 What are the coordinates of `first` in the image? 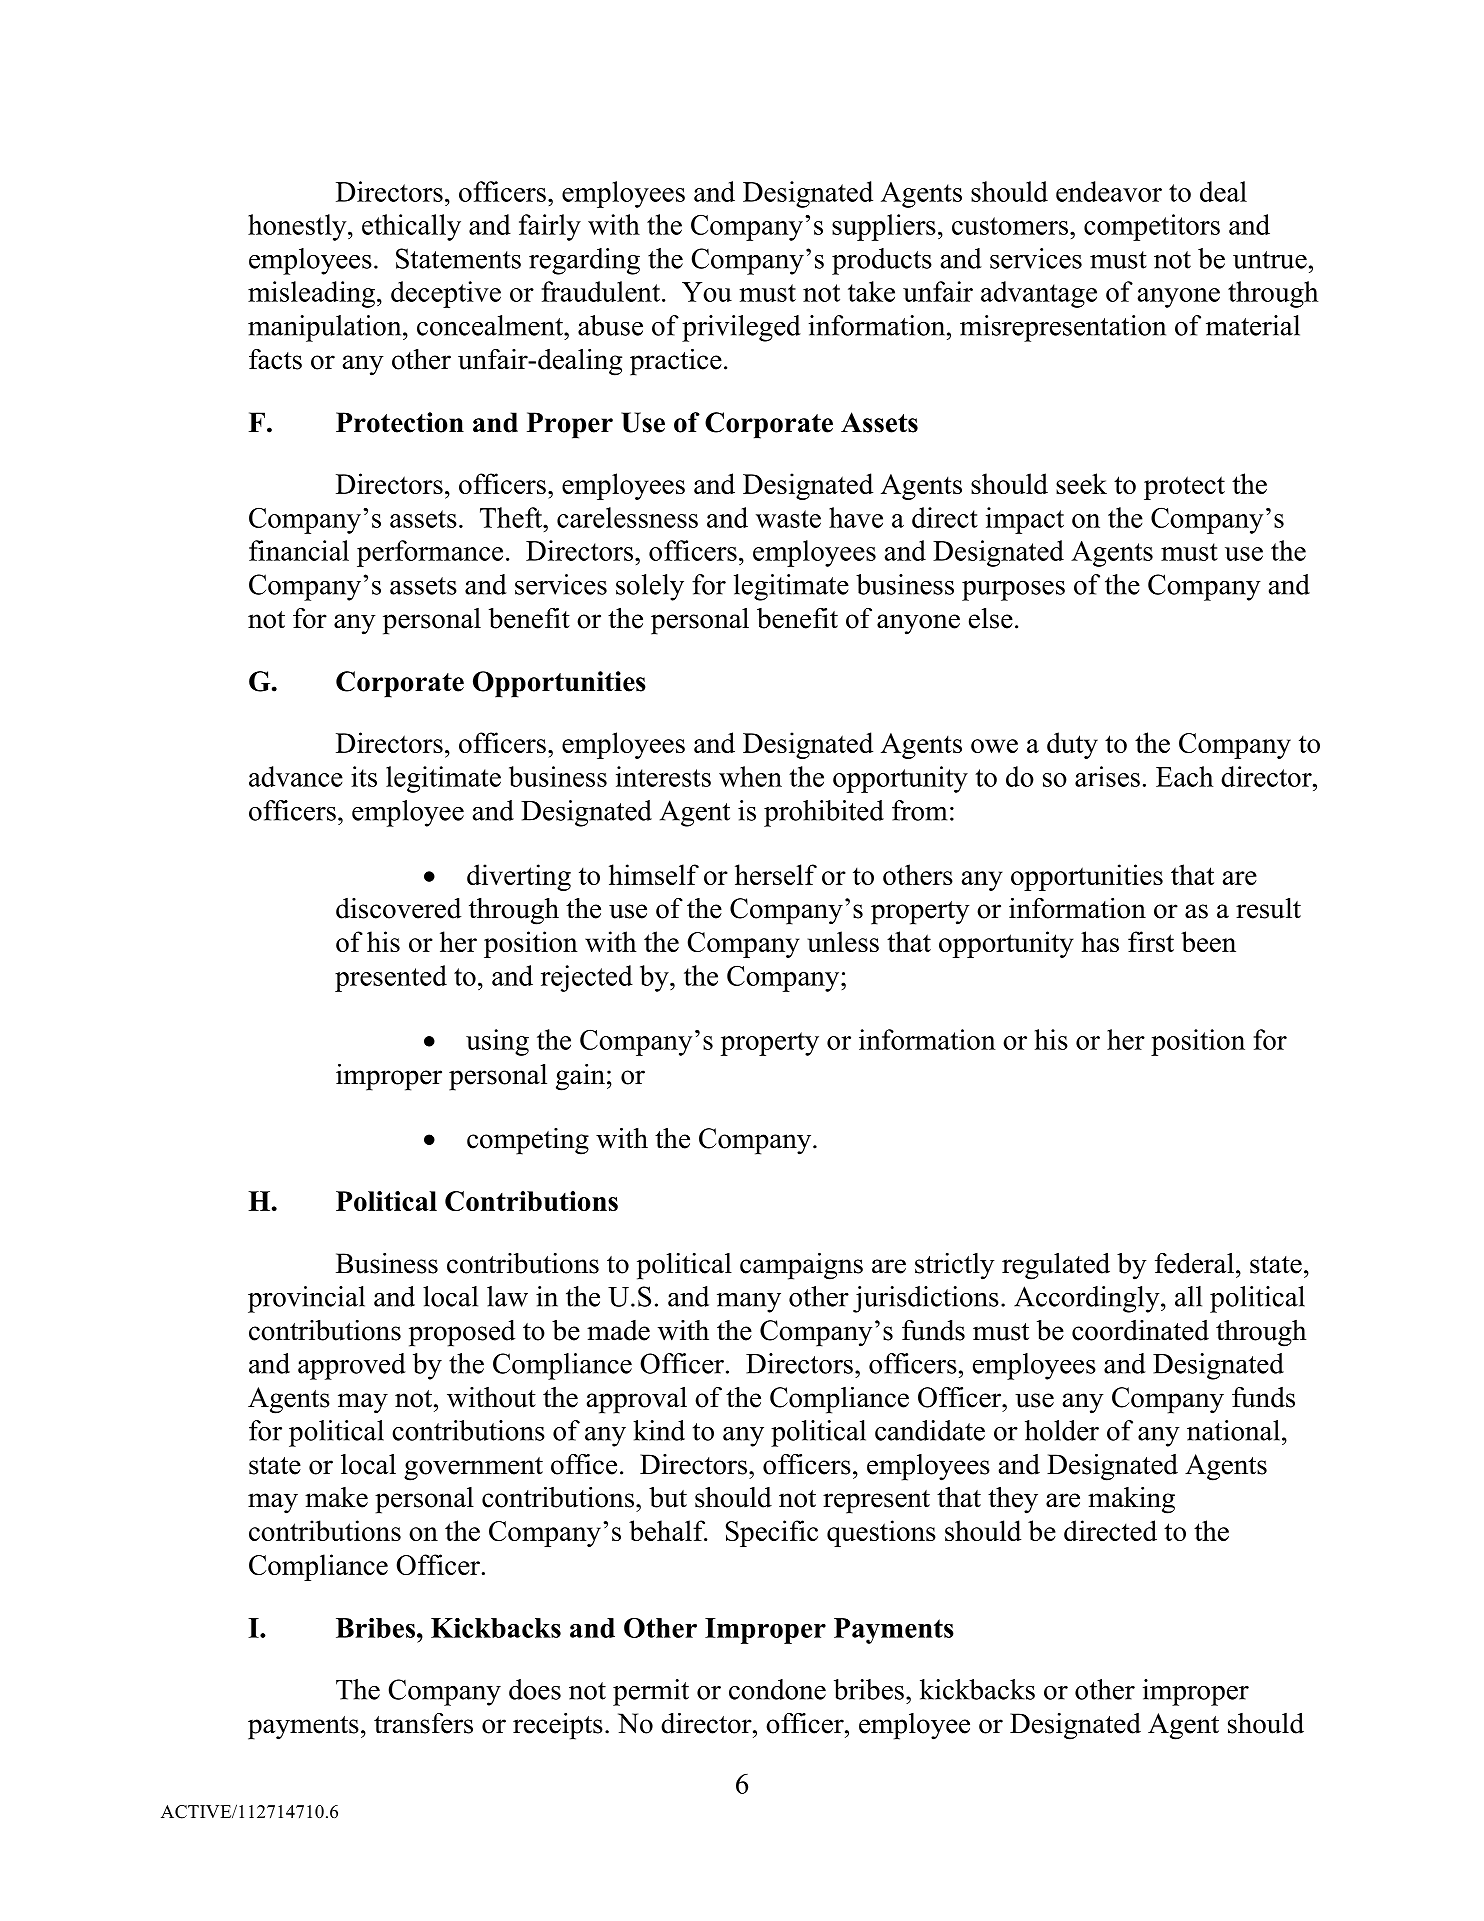 It's located at (1151, 941).
